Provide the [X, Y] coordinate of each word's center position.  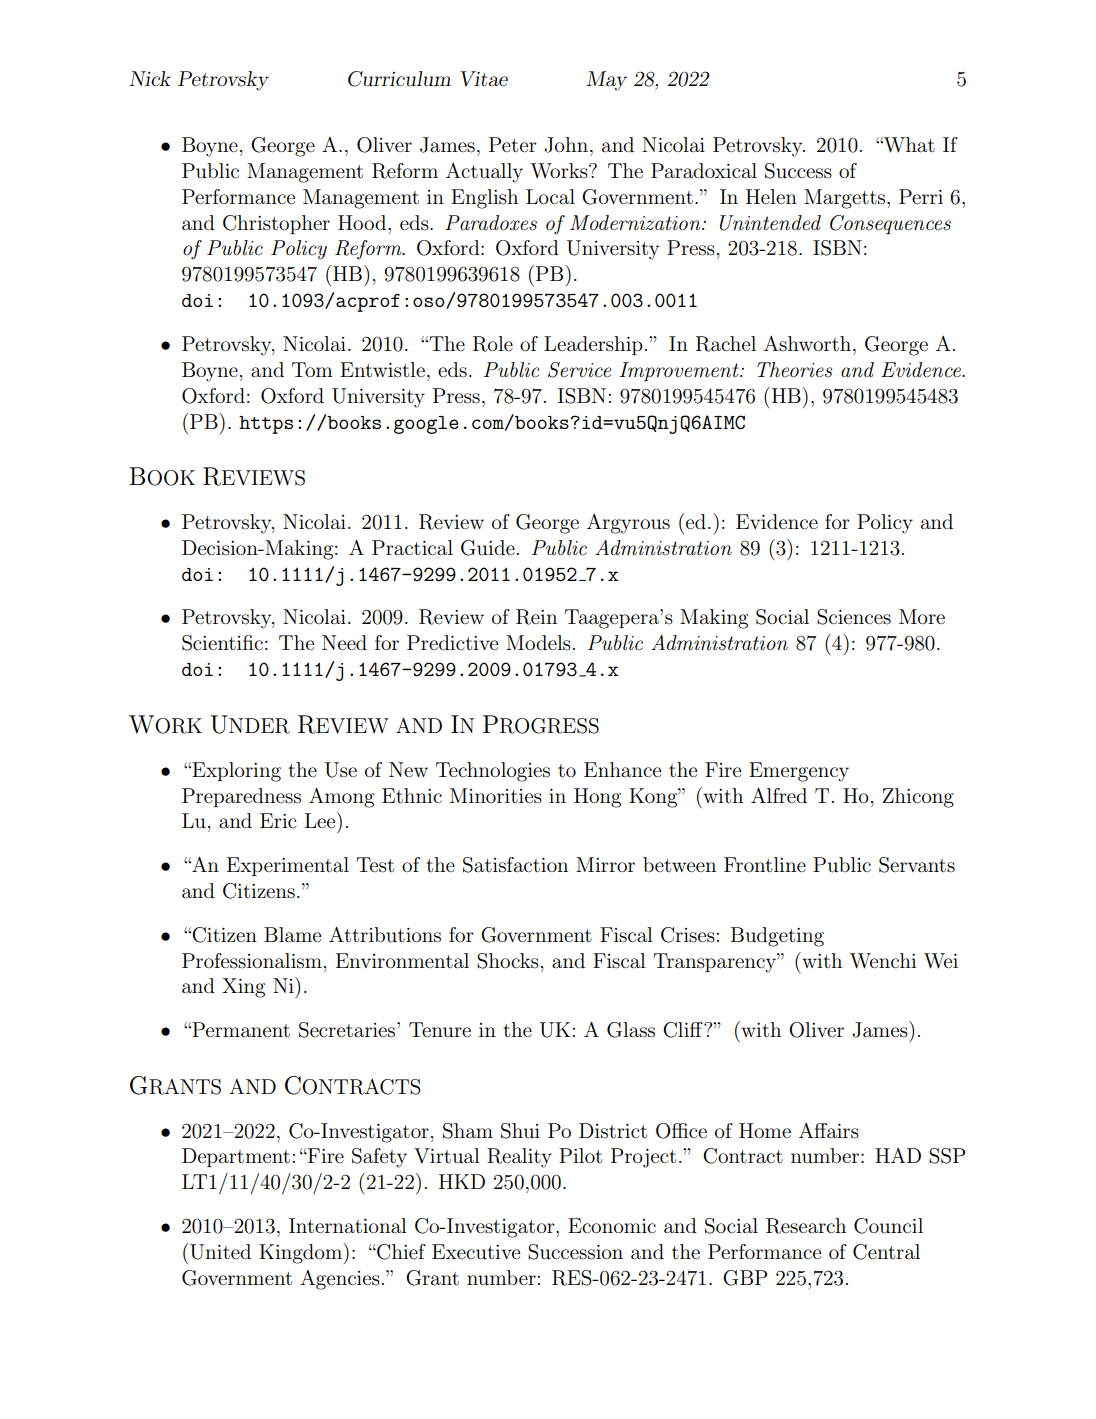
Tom [312, 369]
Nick [150, 79]
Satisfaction [515, 865]
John [566, 145]
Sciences [854, 617]
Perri [921, 197]
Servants [917, 865]
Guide [488, 548]
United [220, 1252]
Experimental [288, 866]
